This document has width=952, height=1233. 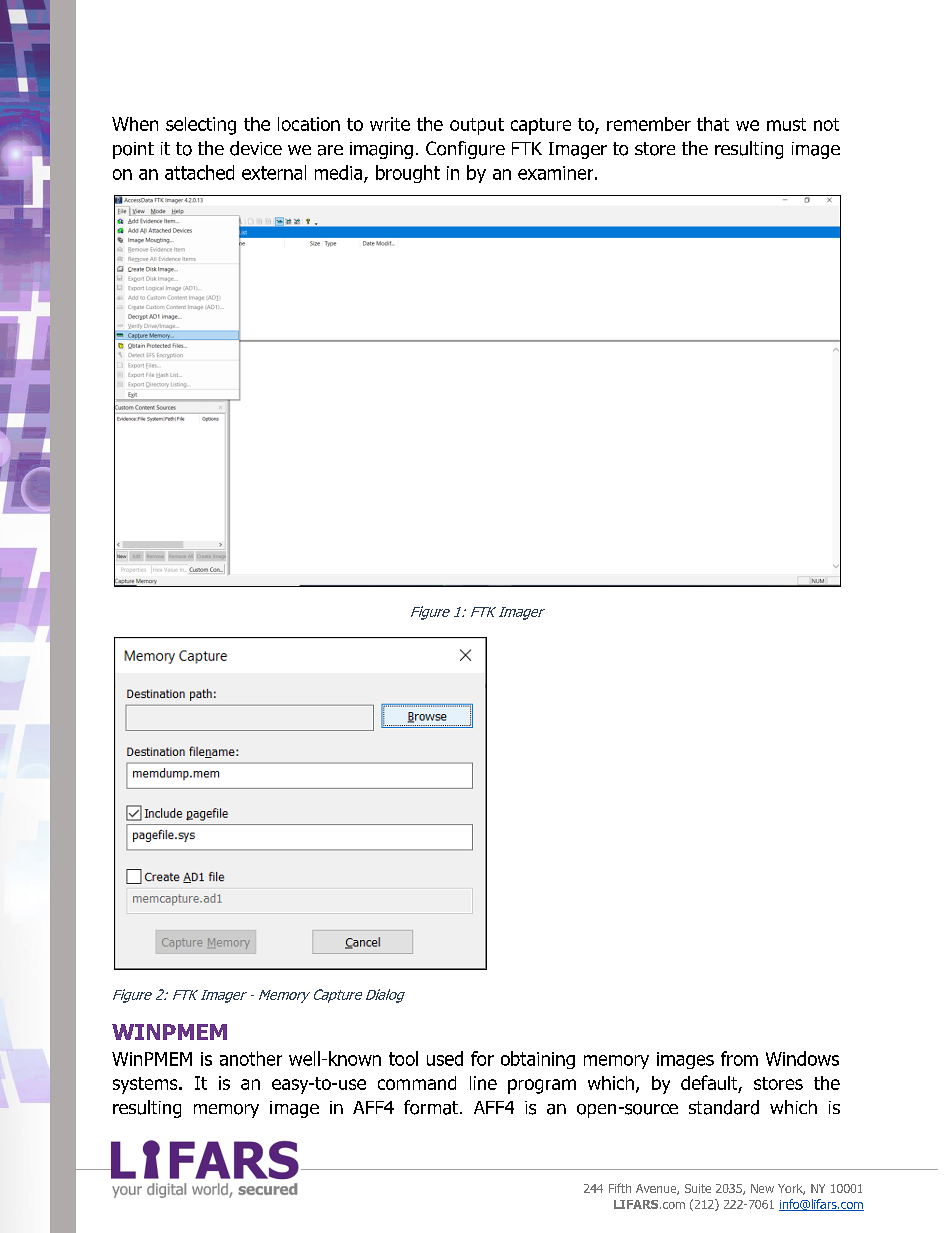 I want to click on attached, so click(x=199, y=172).
